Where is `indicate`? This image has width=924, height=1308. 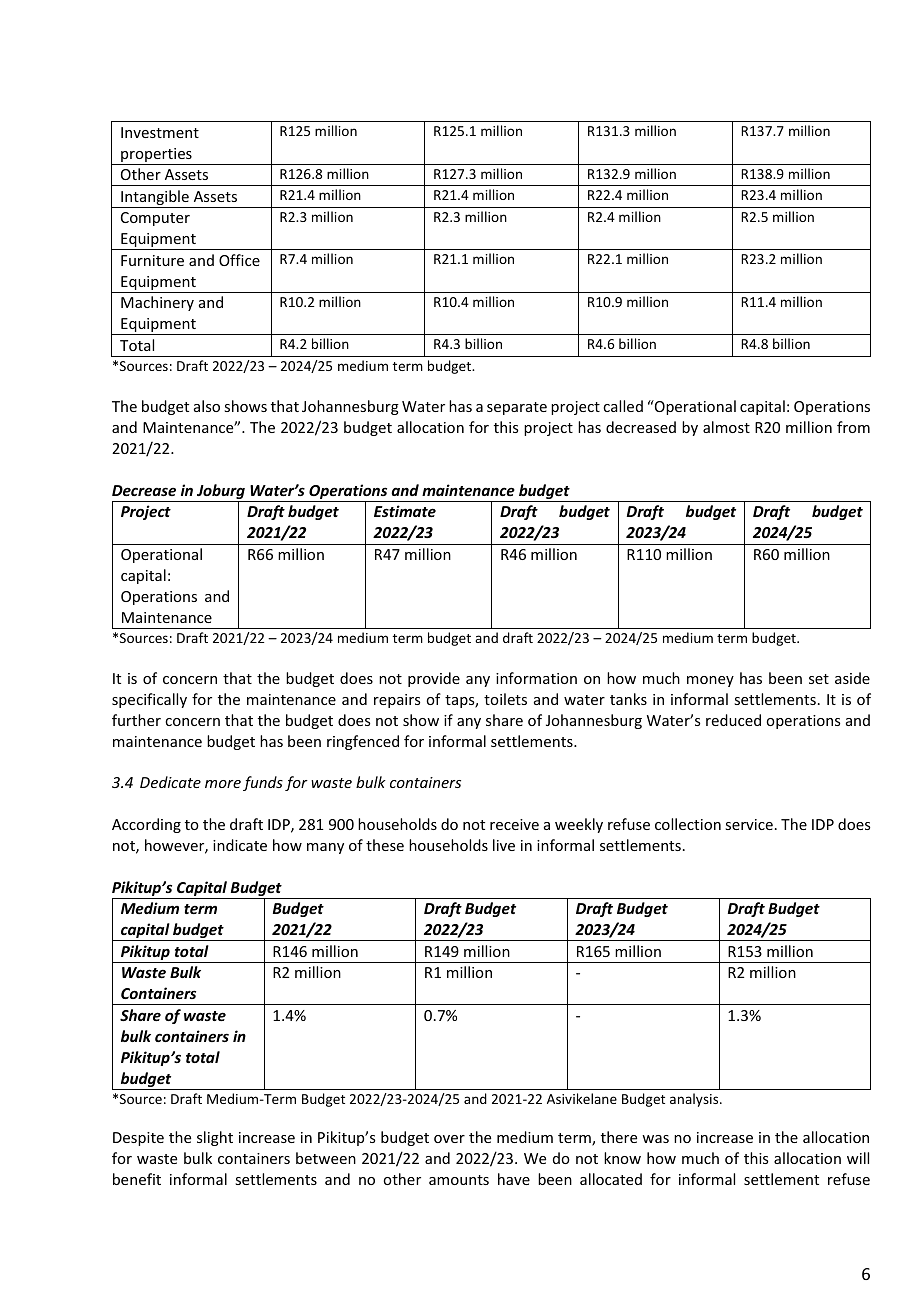 indicate is located at coordinates (240, 845).
